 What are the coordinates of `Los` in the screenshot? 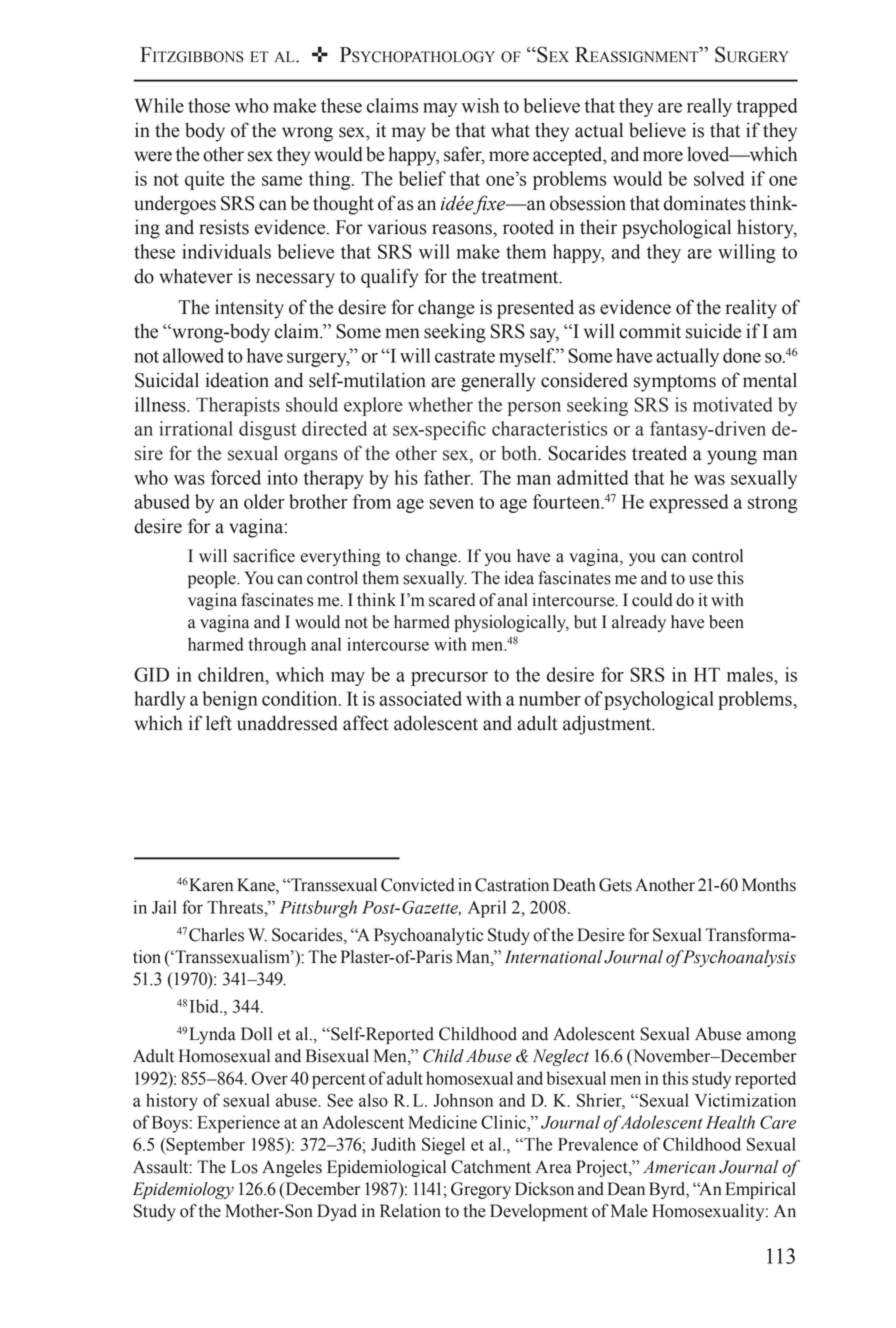 It's located at (244, 1167).
